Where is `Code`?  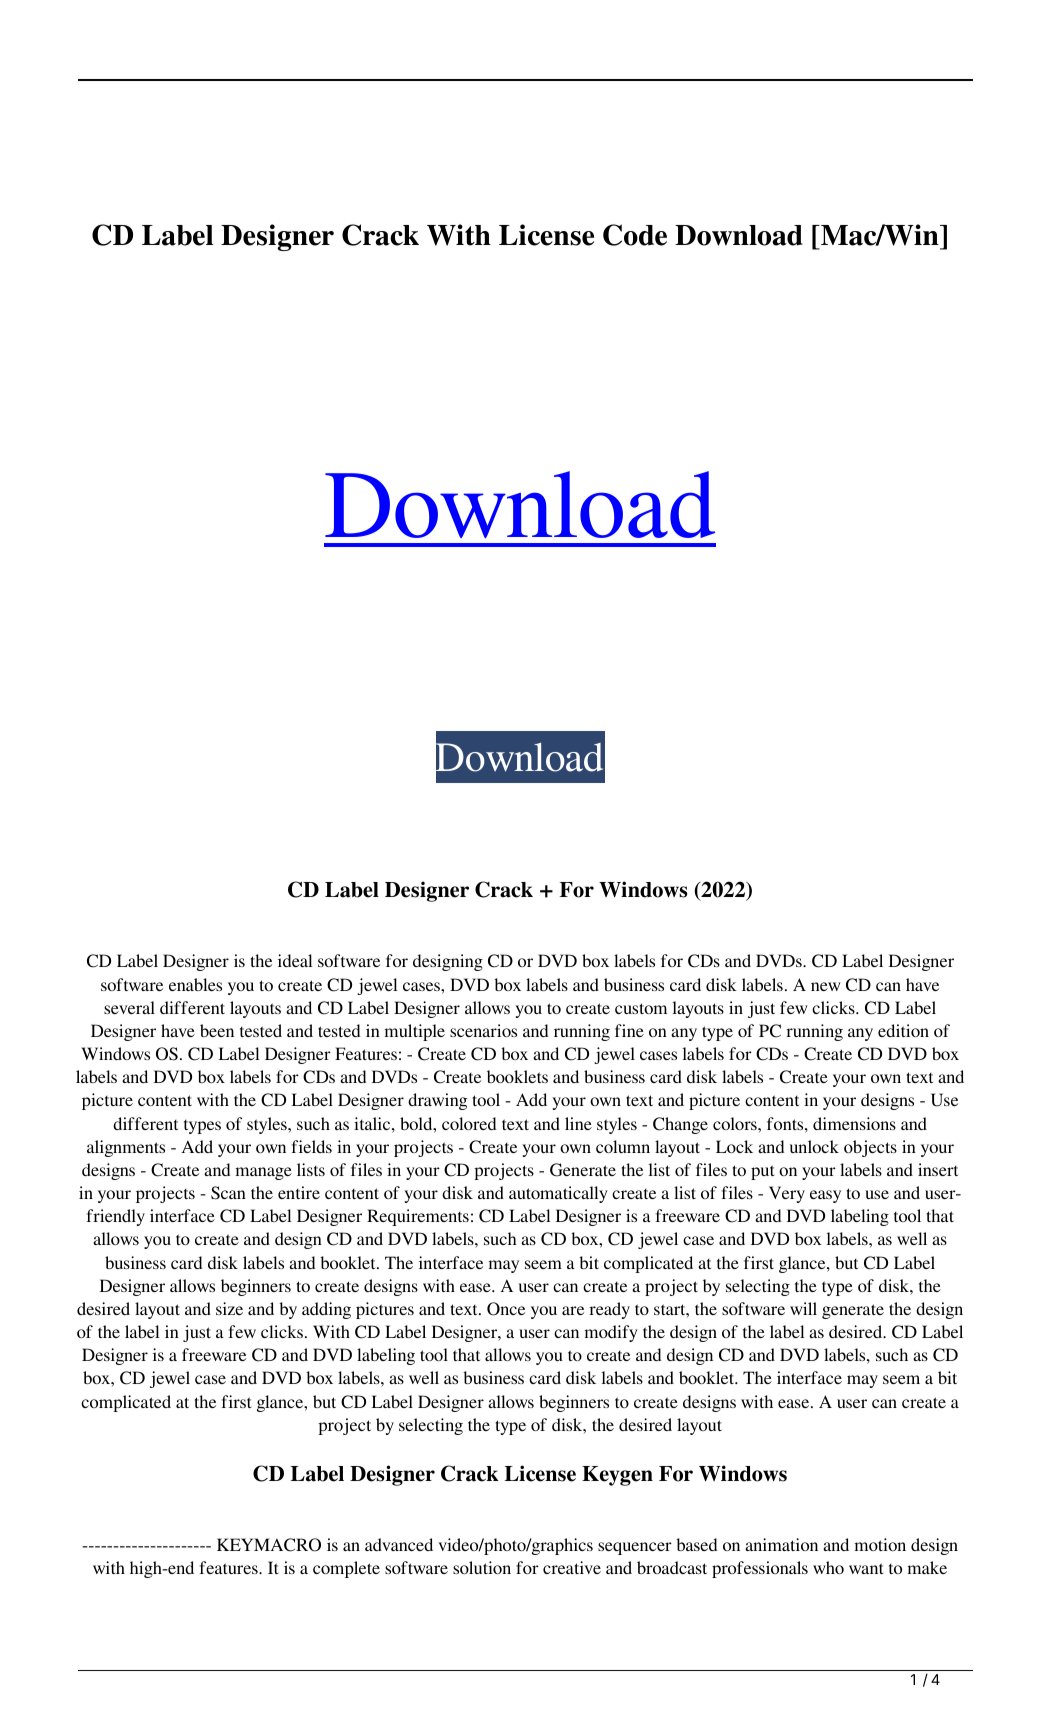
Code is located at coordinates (635, 235).
